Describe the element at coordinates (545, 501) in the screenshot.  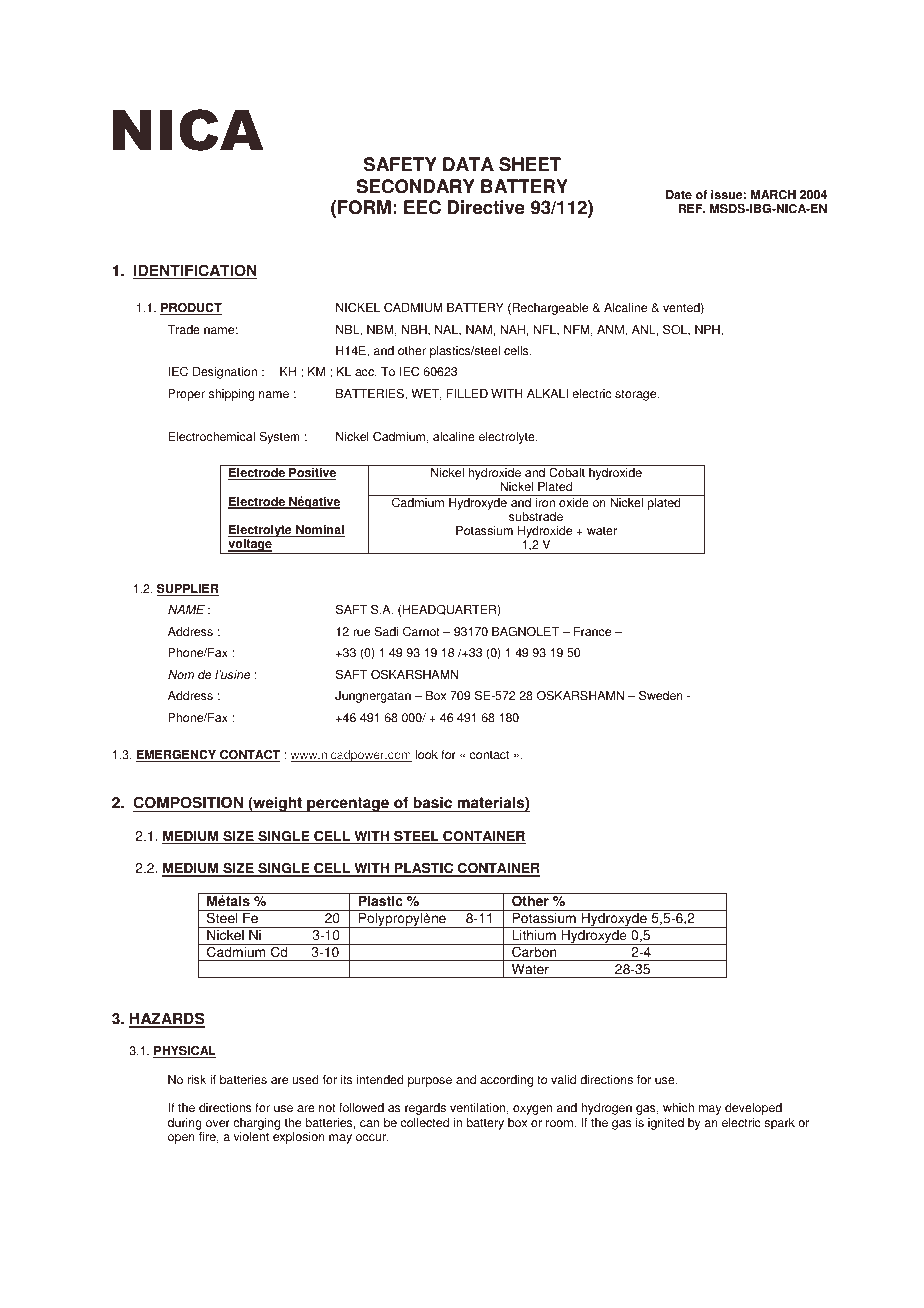
I see `iron` at that location.
